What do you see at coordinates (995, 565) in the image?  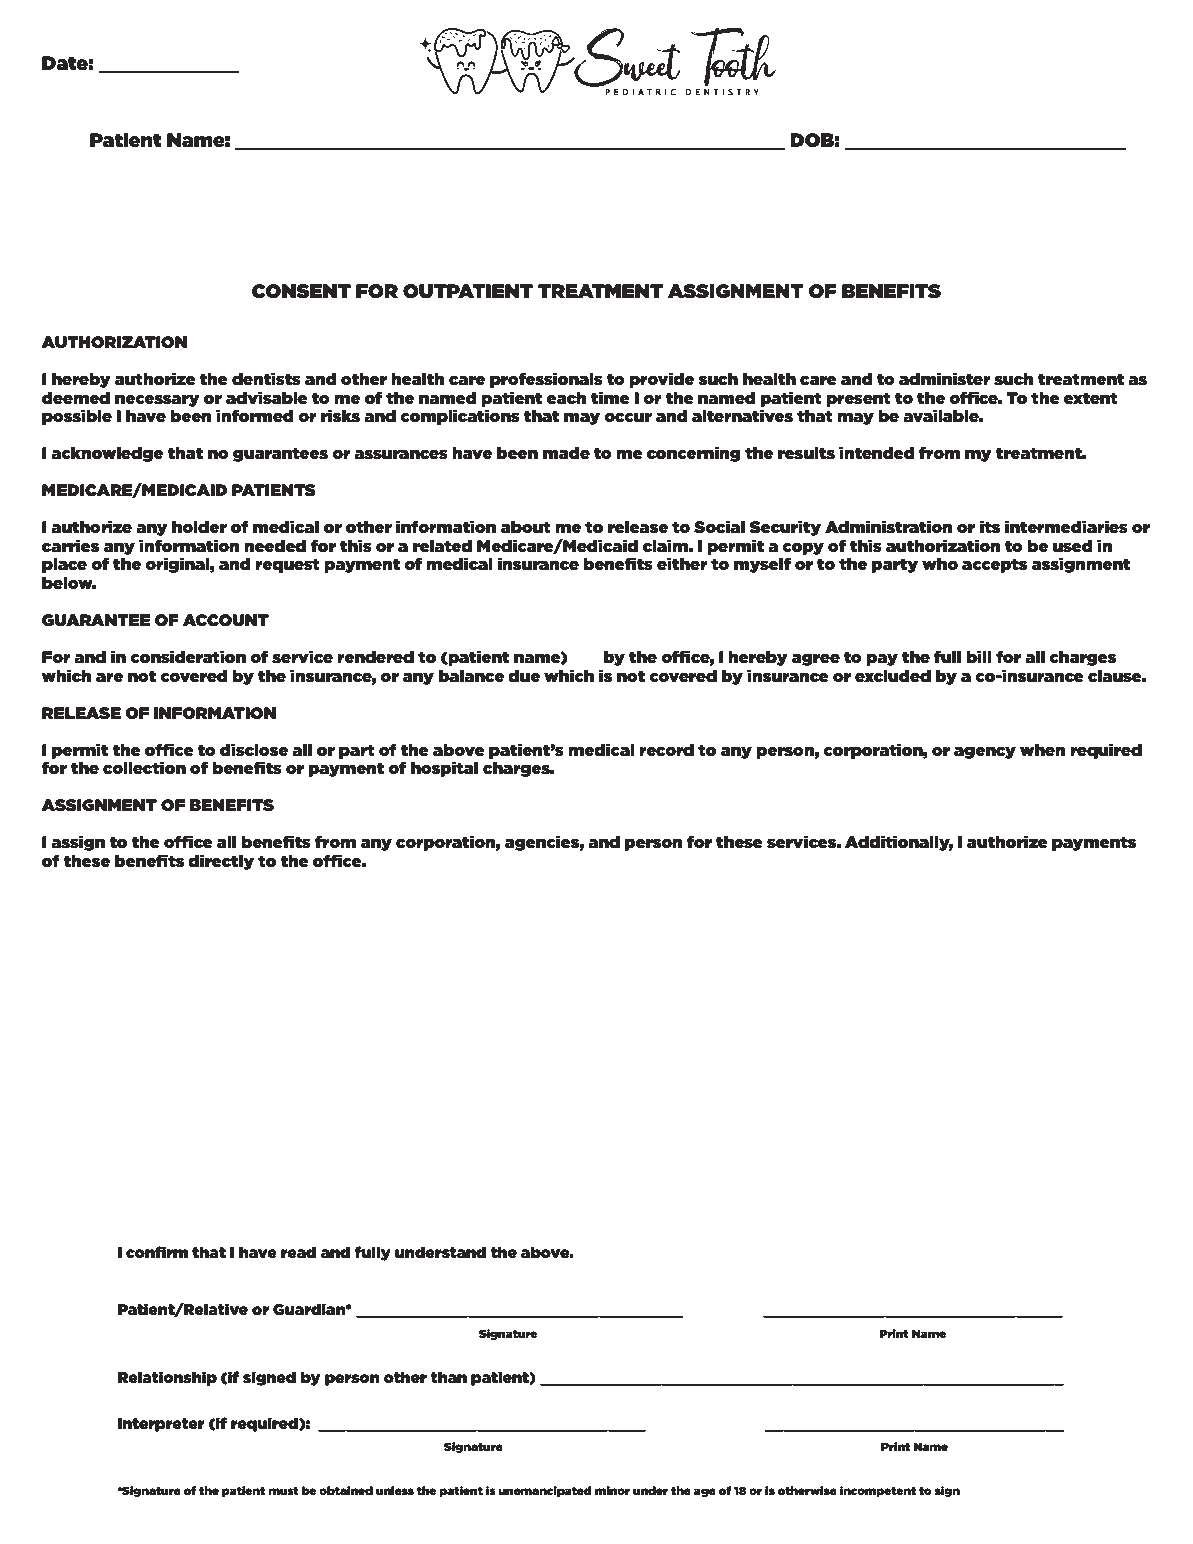 I see `accepts` at bounding box center [995, 565].
